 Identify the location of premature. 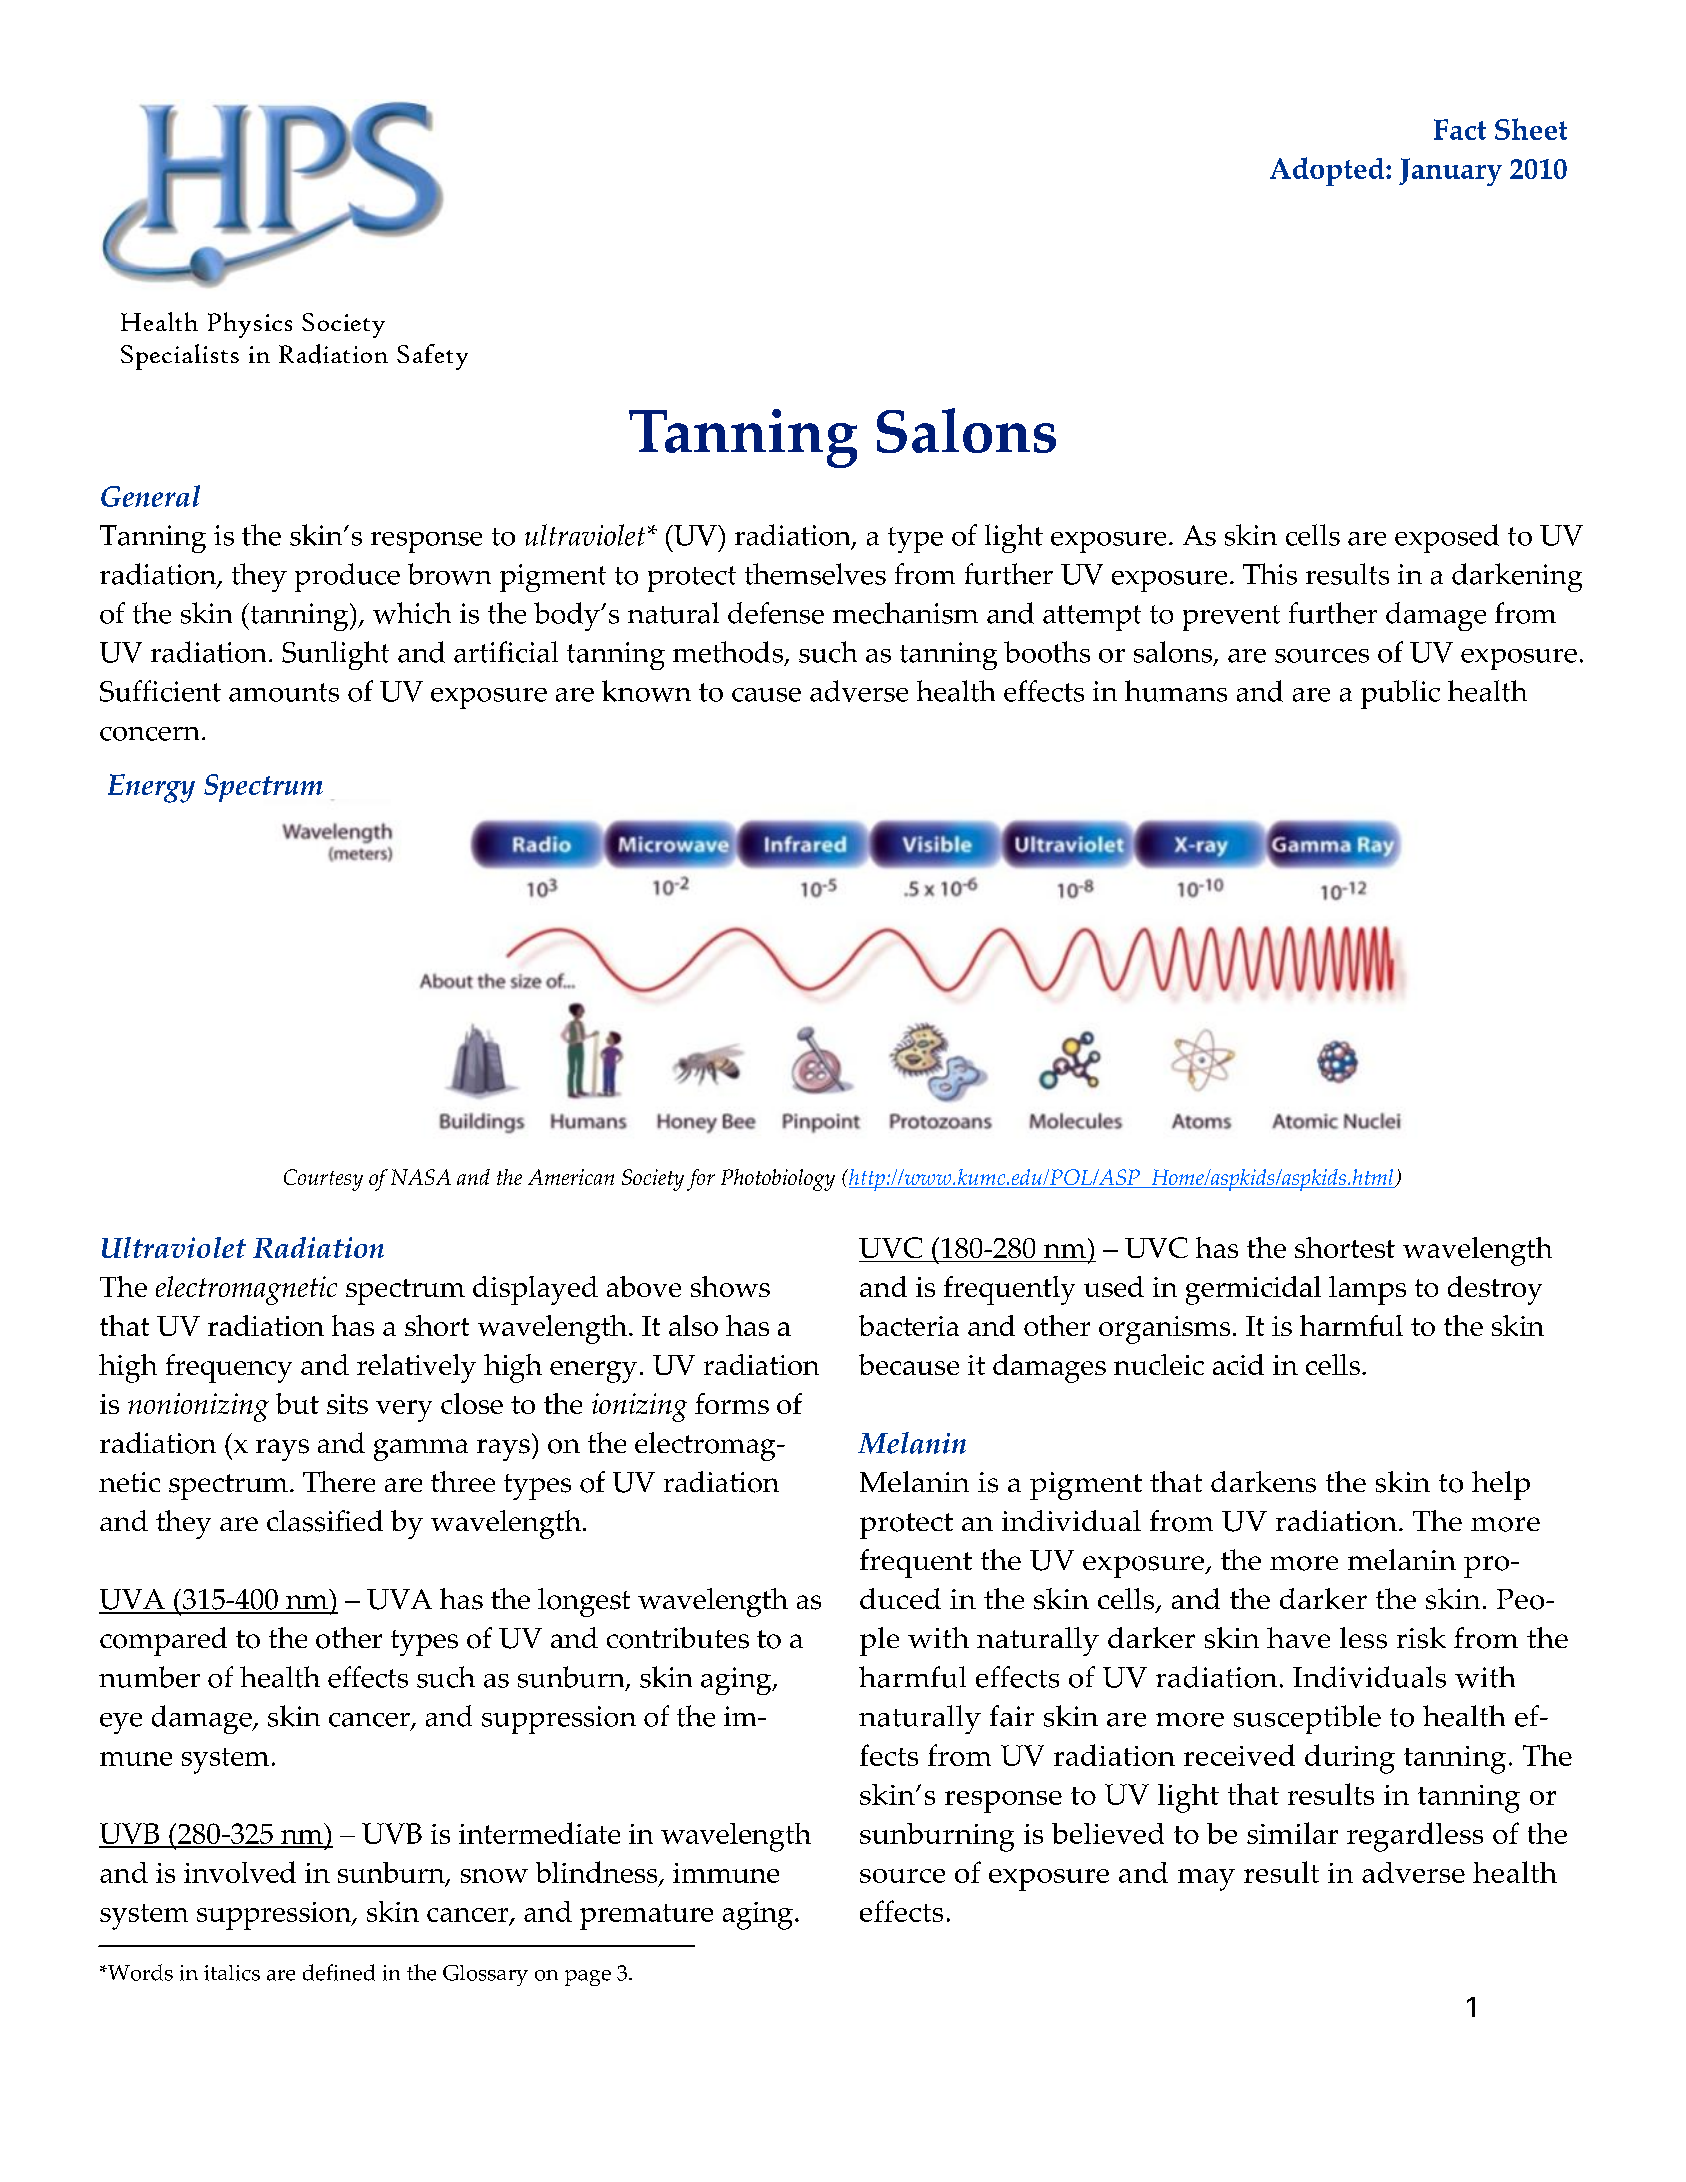
(646, 1917).
